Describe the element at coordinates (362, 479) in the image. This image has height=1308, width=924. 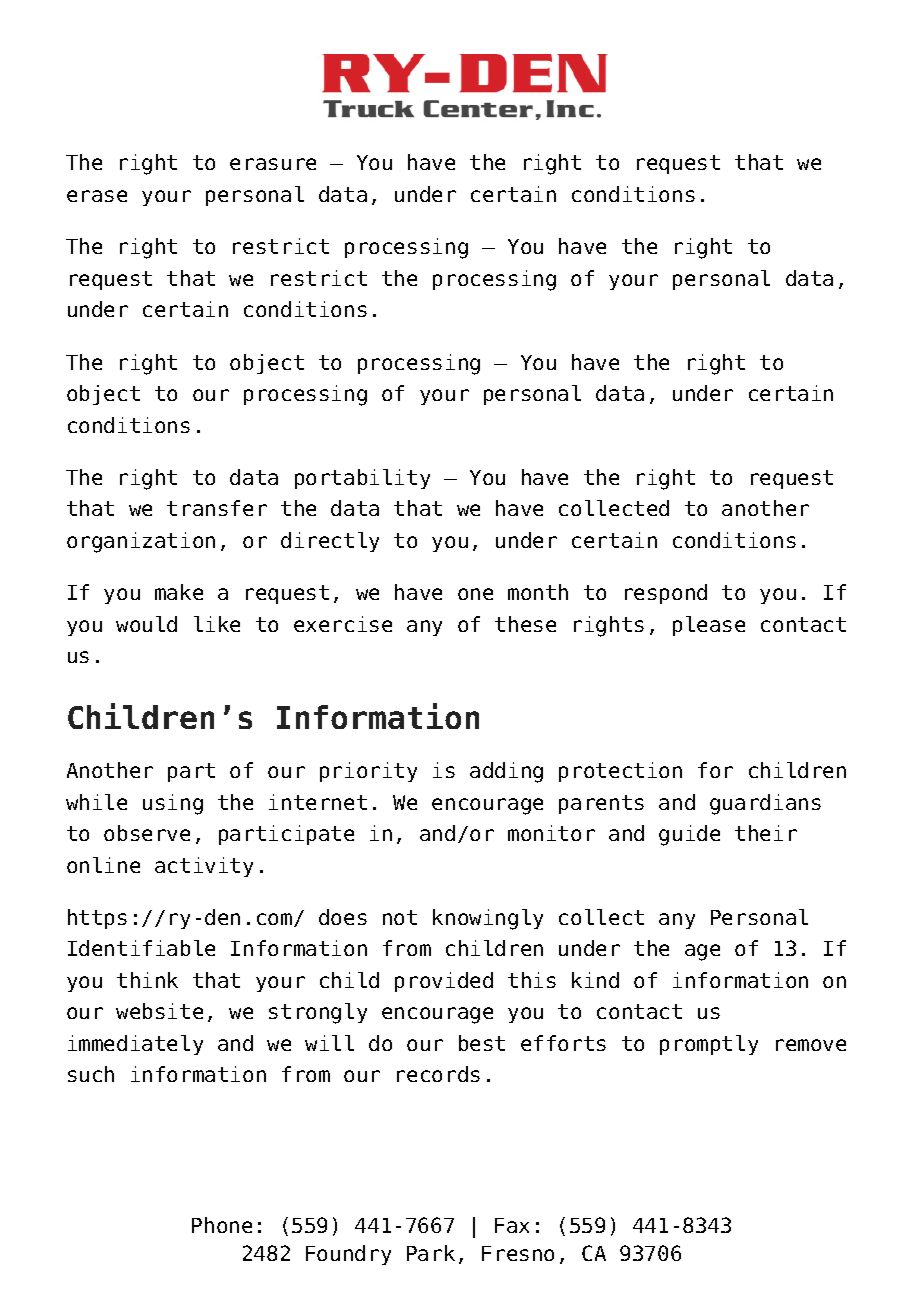
I see `portability` at that location.
